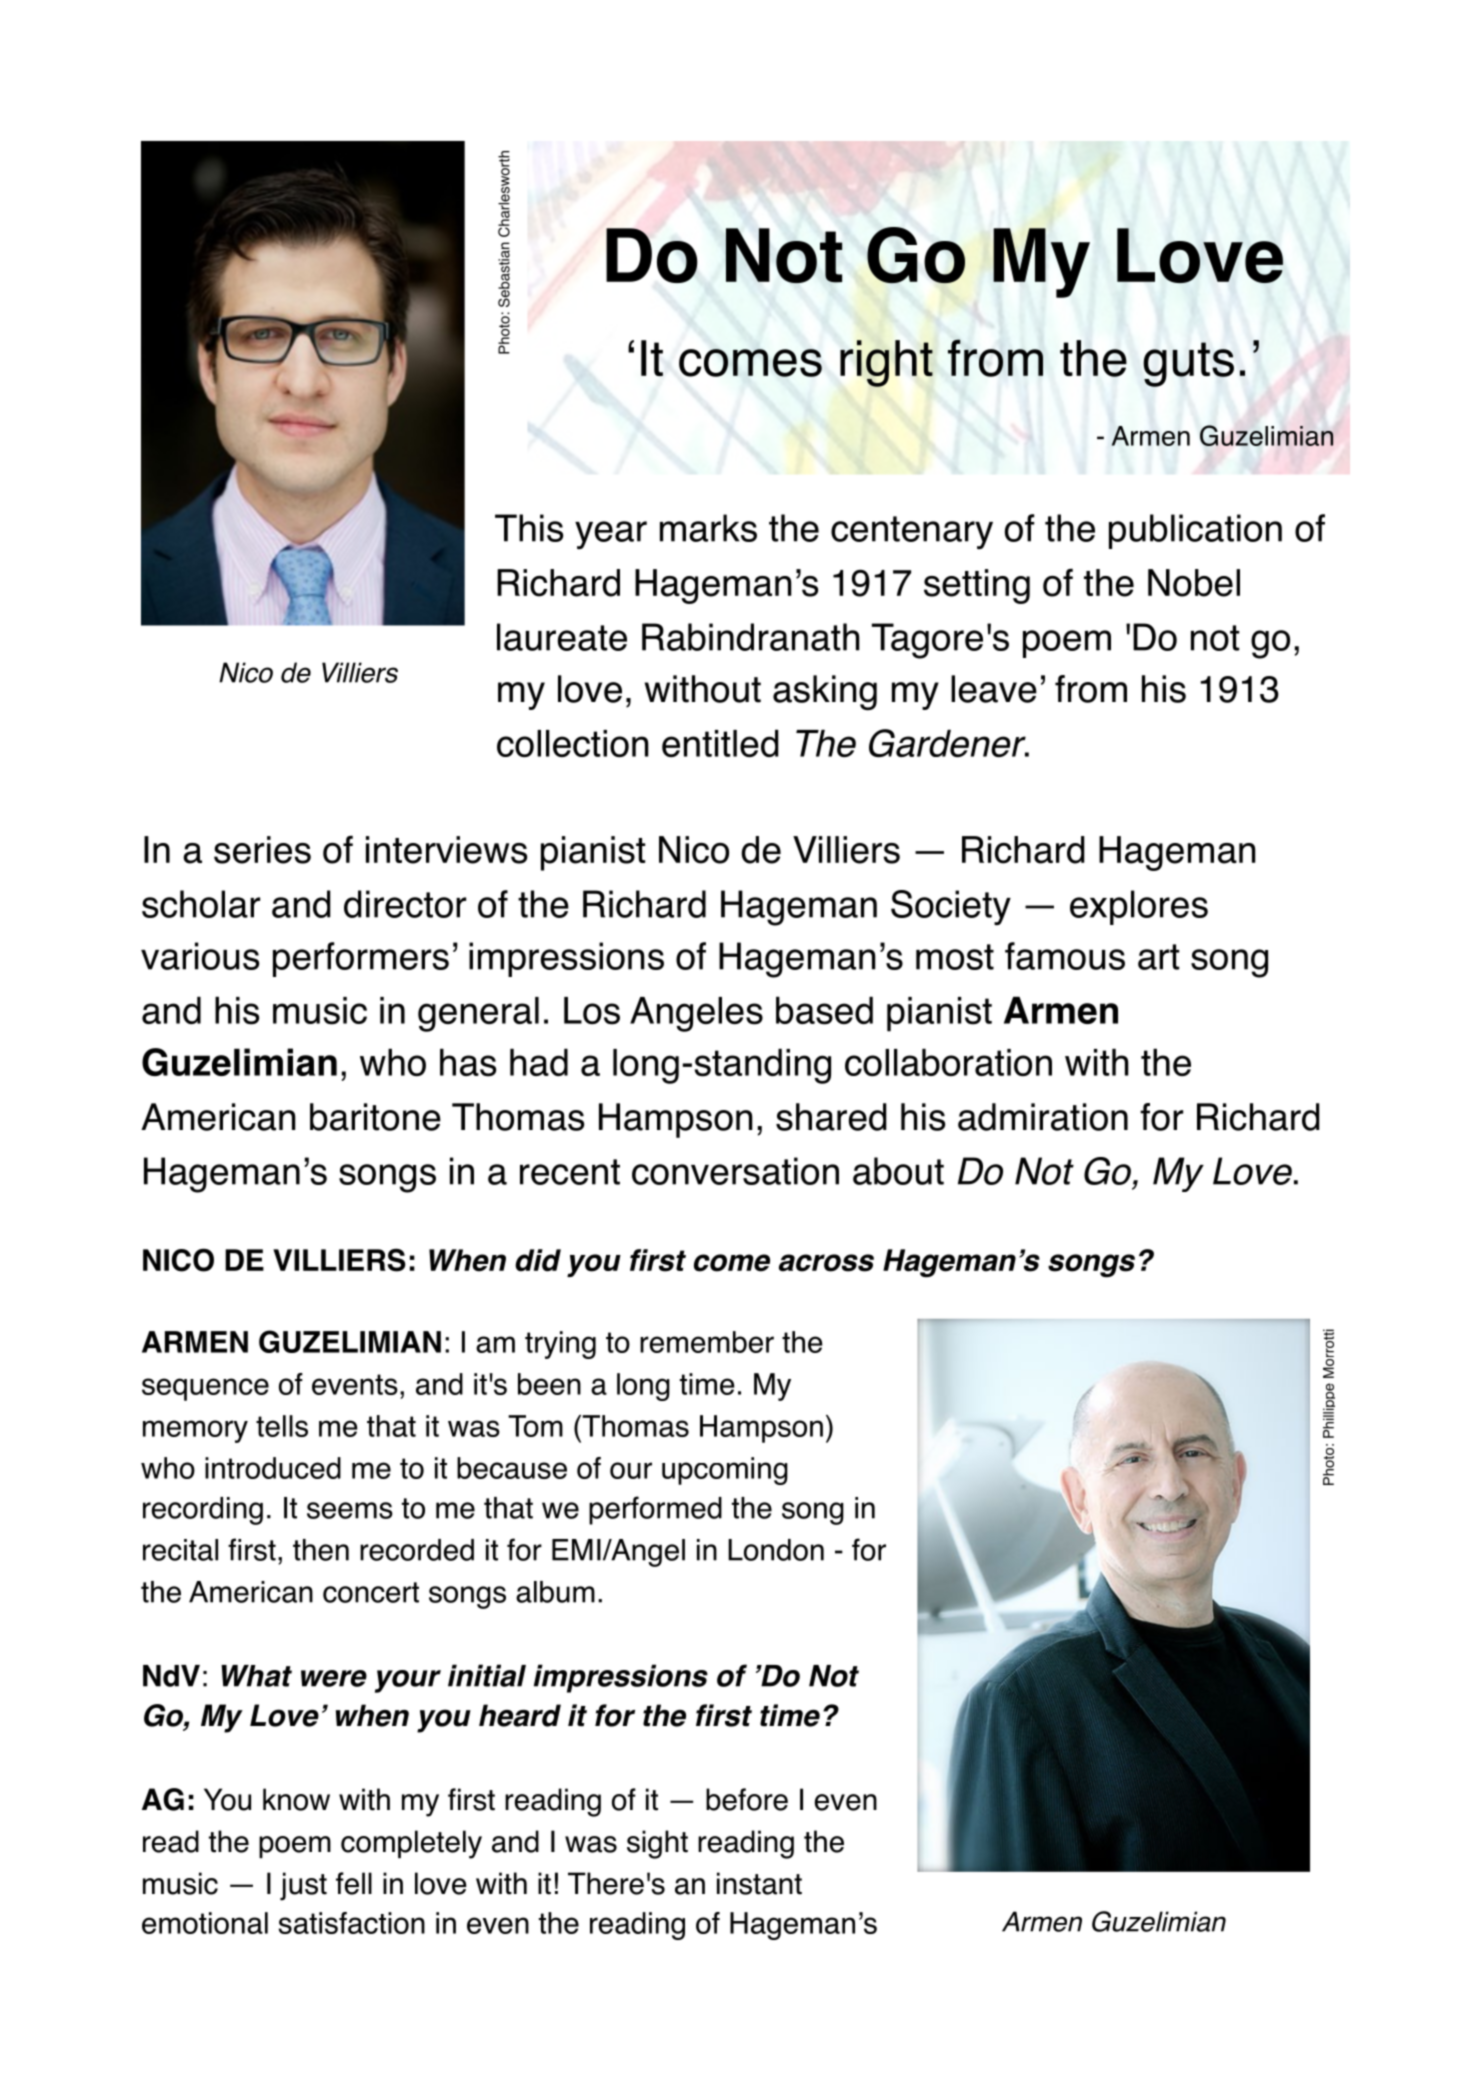  I want to click on Los, so click(592, 1011).
